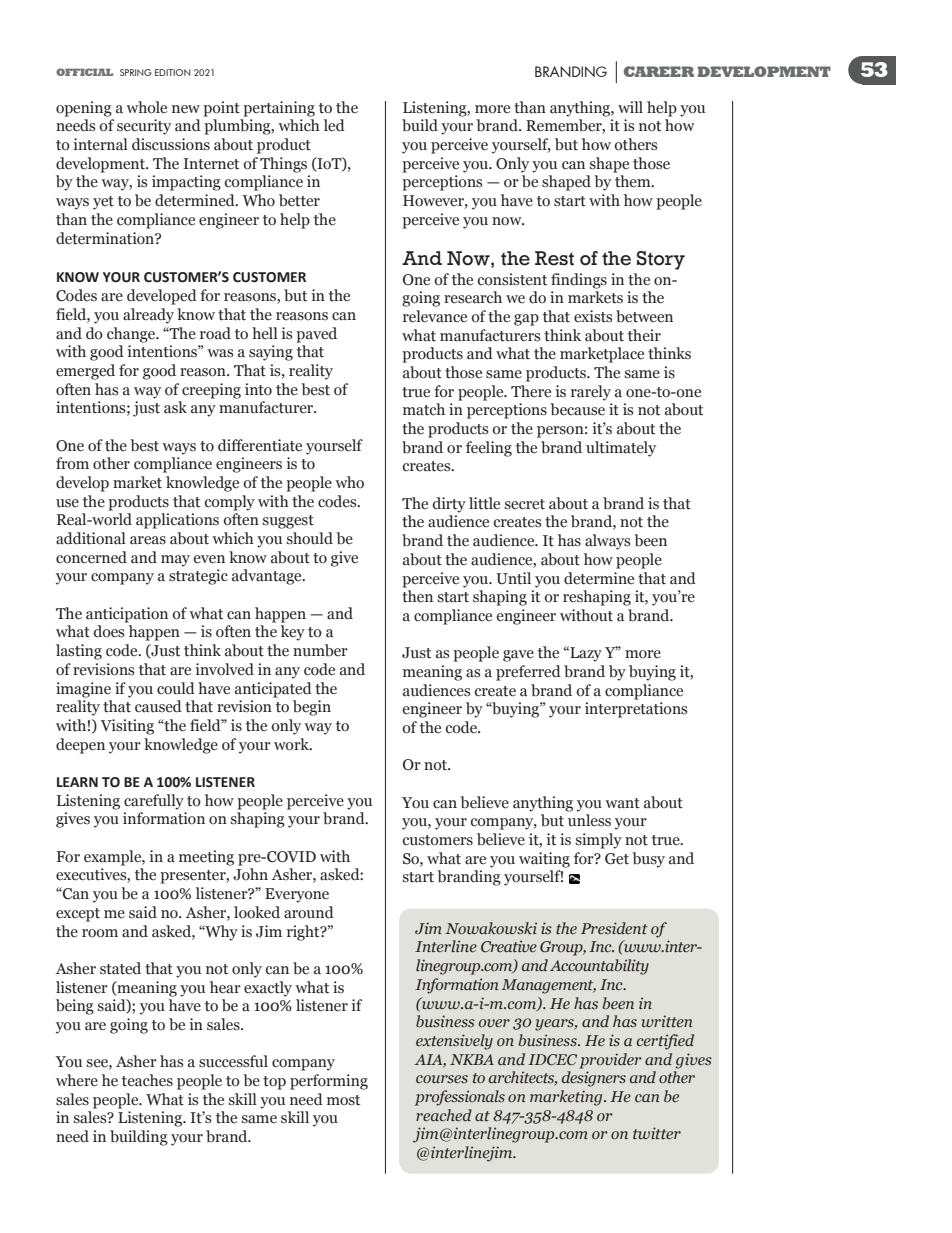  Describe the element at coordinates (147, 1080) in the page. I see `teaches` at that location.
